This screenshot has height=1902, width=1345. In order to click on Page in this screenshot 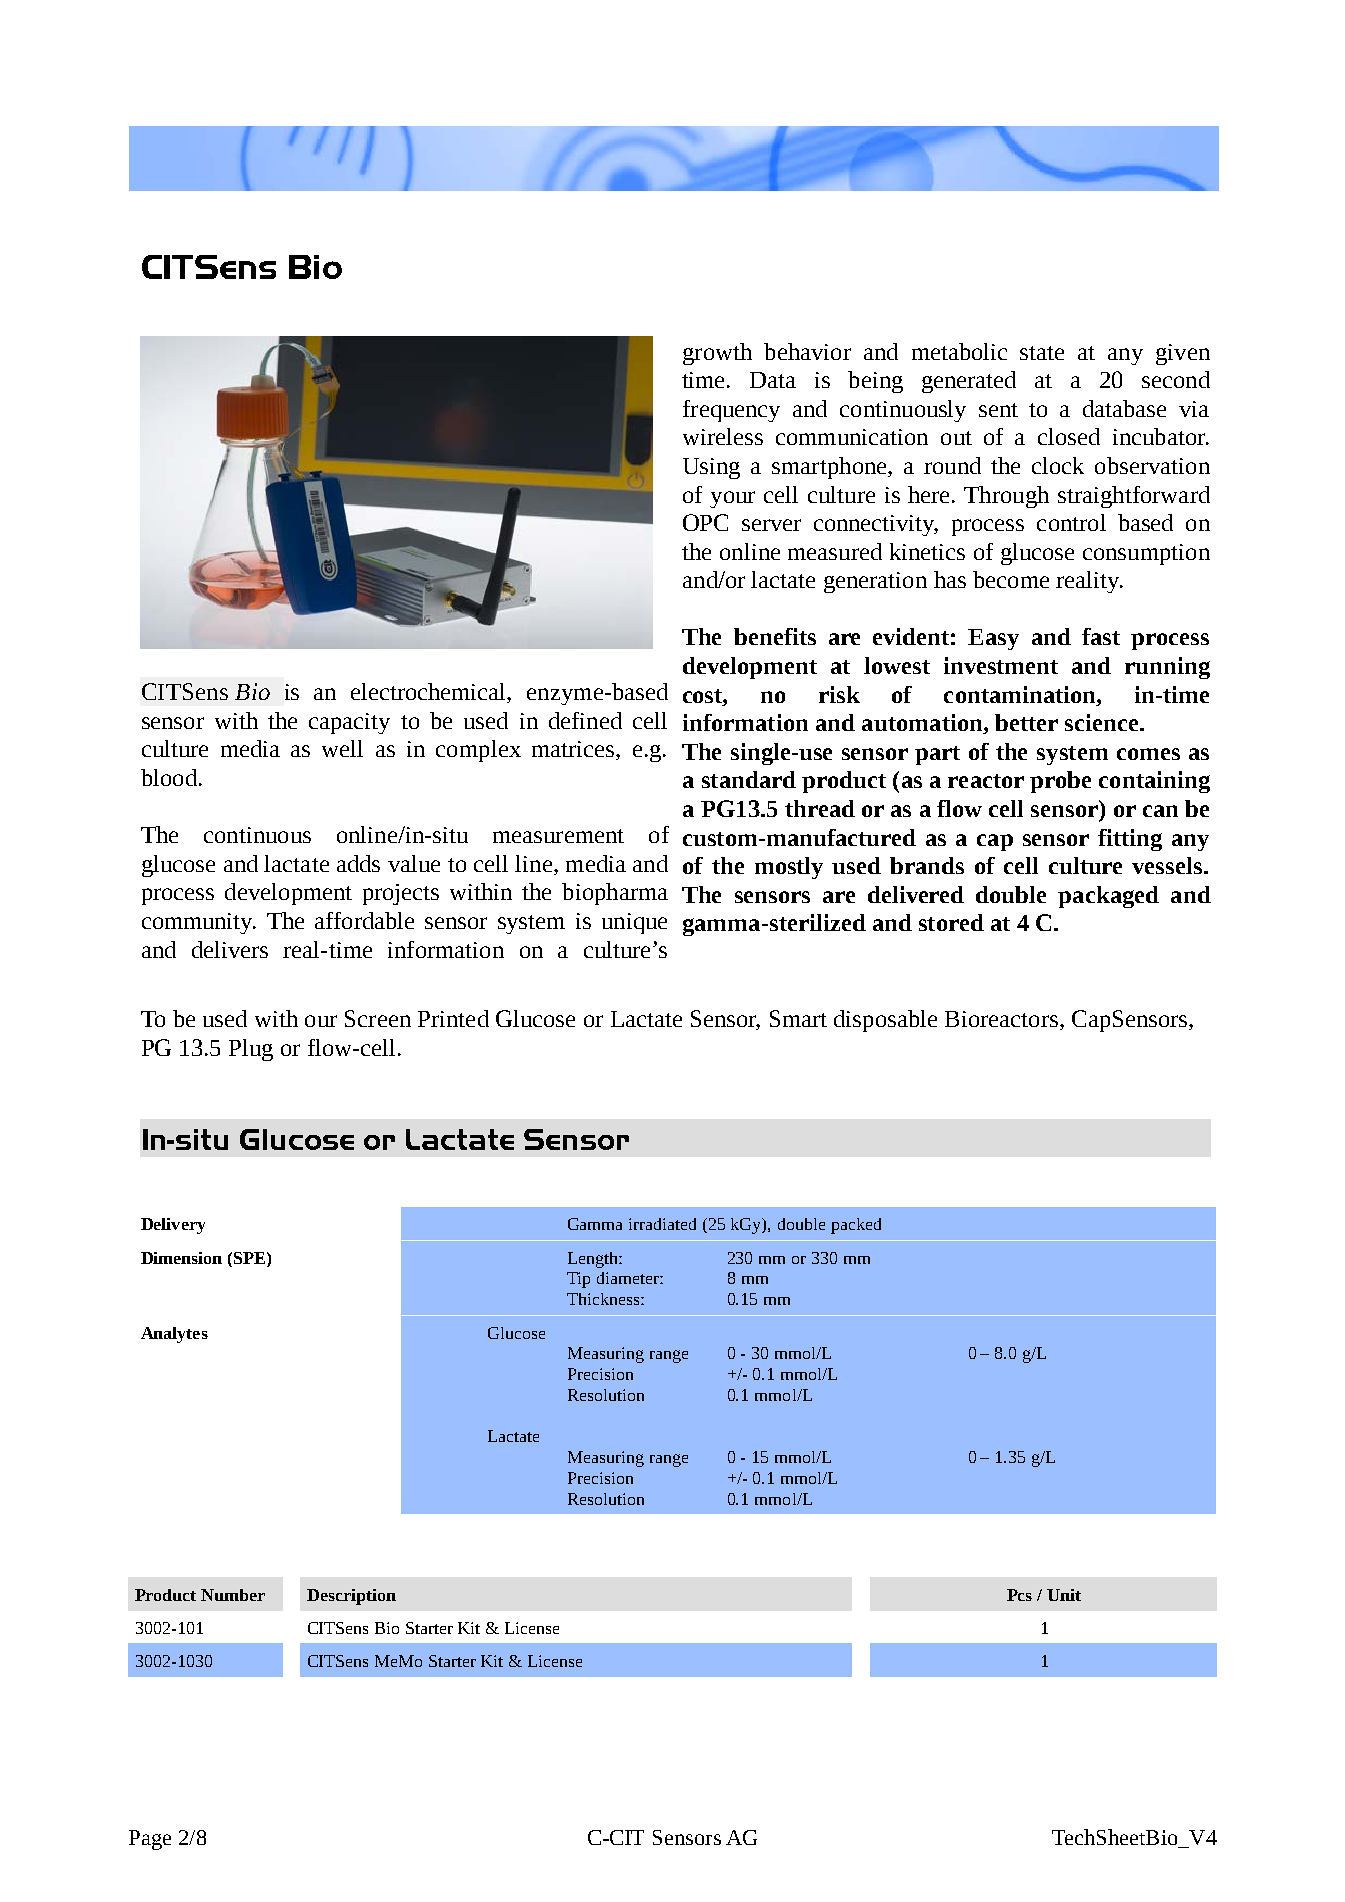, I will do `click(150, 1840)`.
